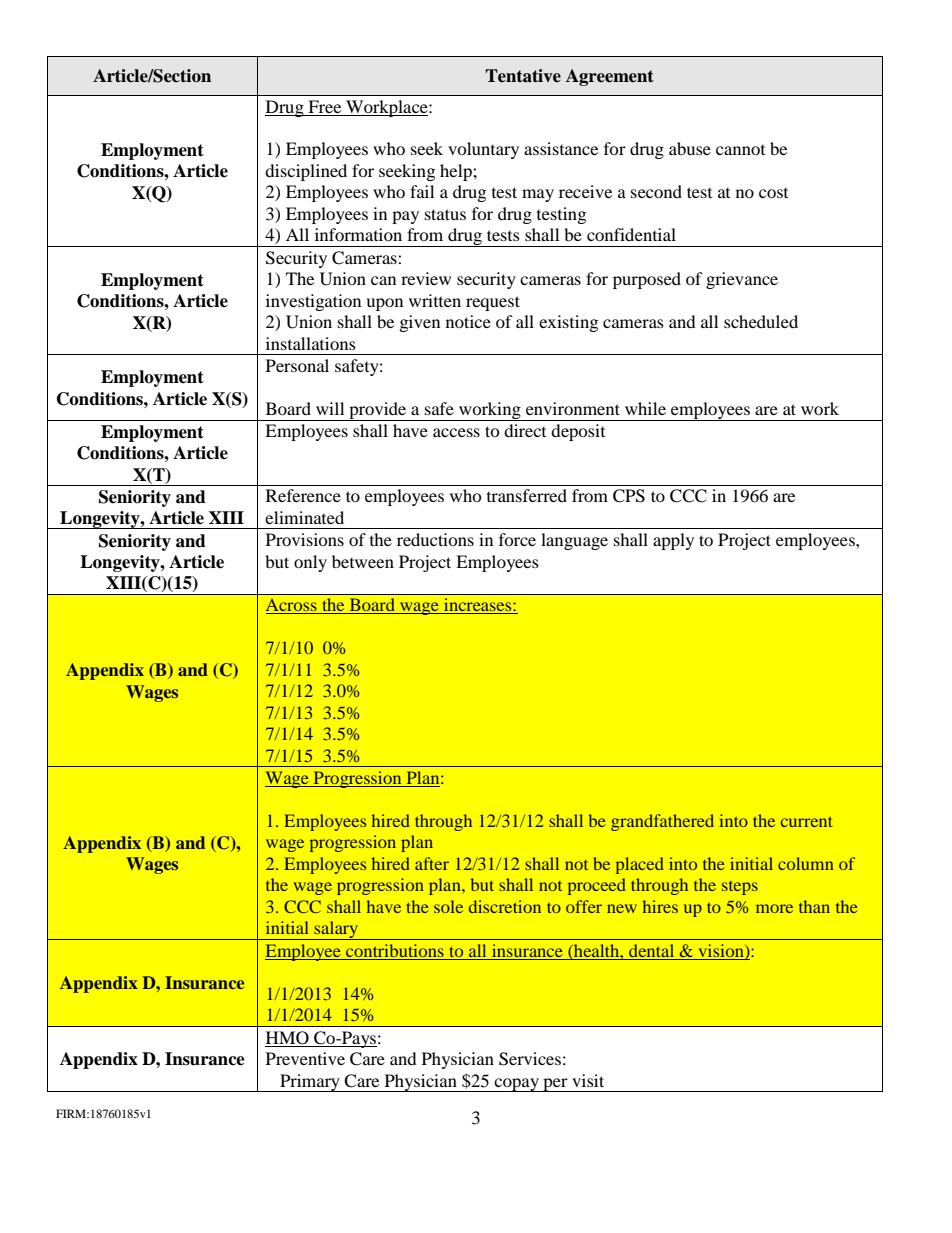 This screenshot has height=1233, width=952. Describe the element at coordinates (324, 106) in the screenshot. I see `Free` at that location.
